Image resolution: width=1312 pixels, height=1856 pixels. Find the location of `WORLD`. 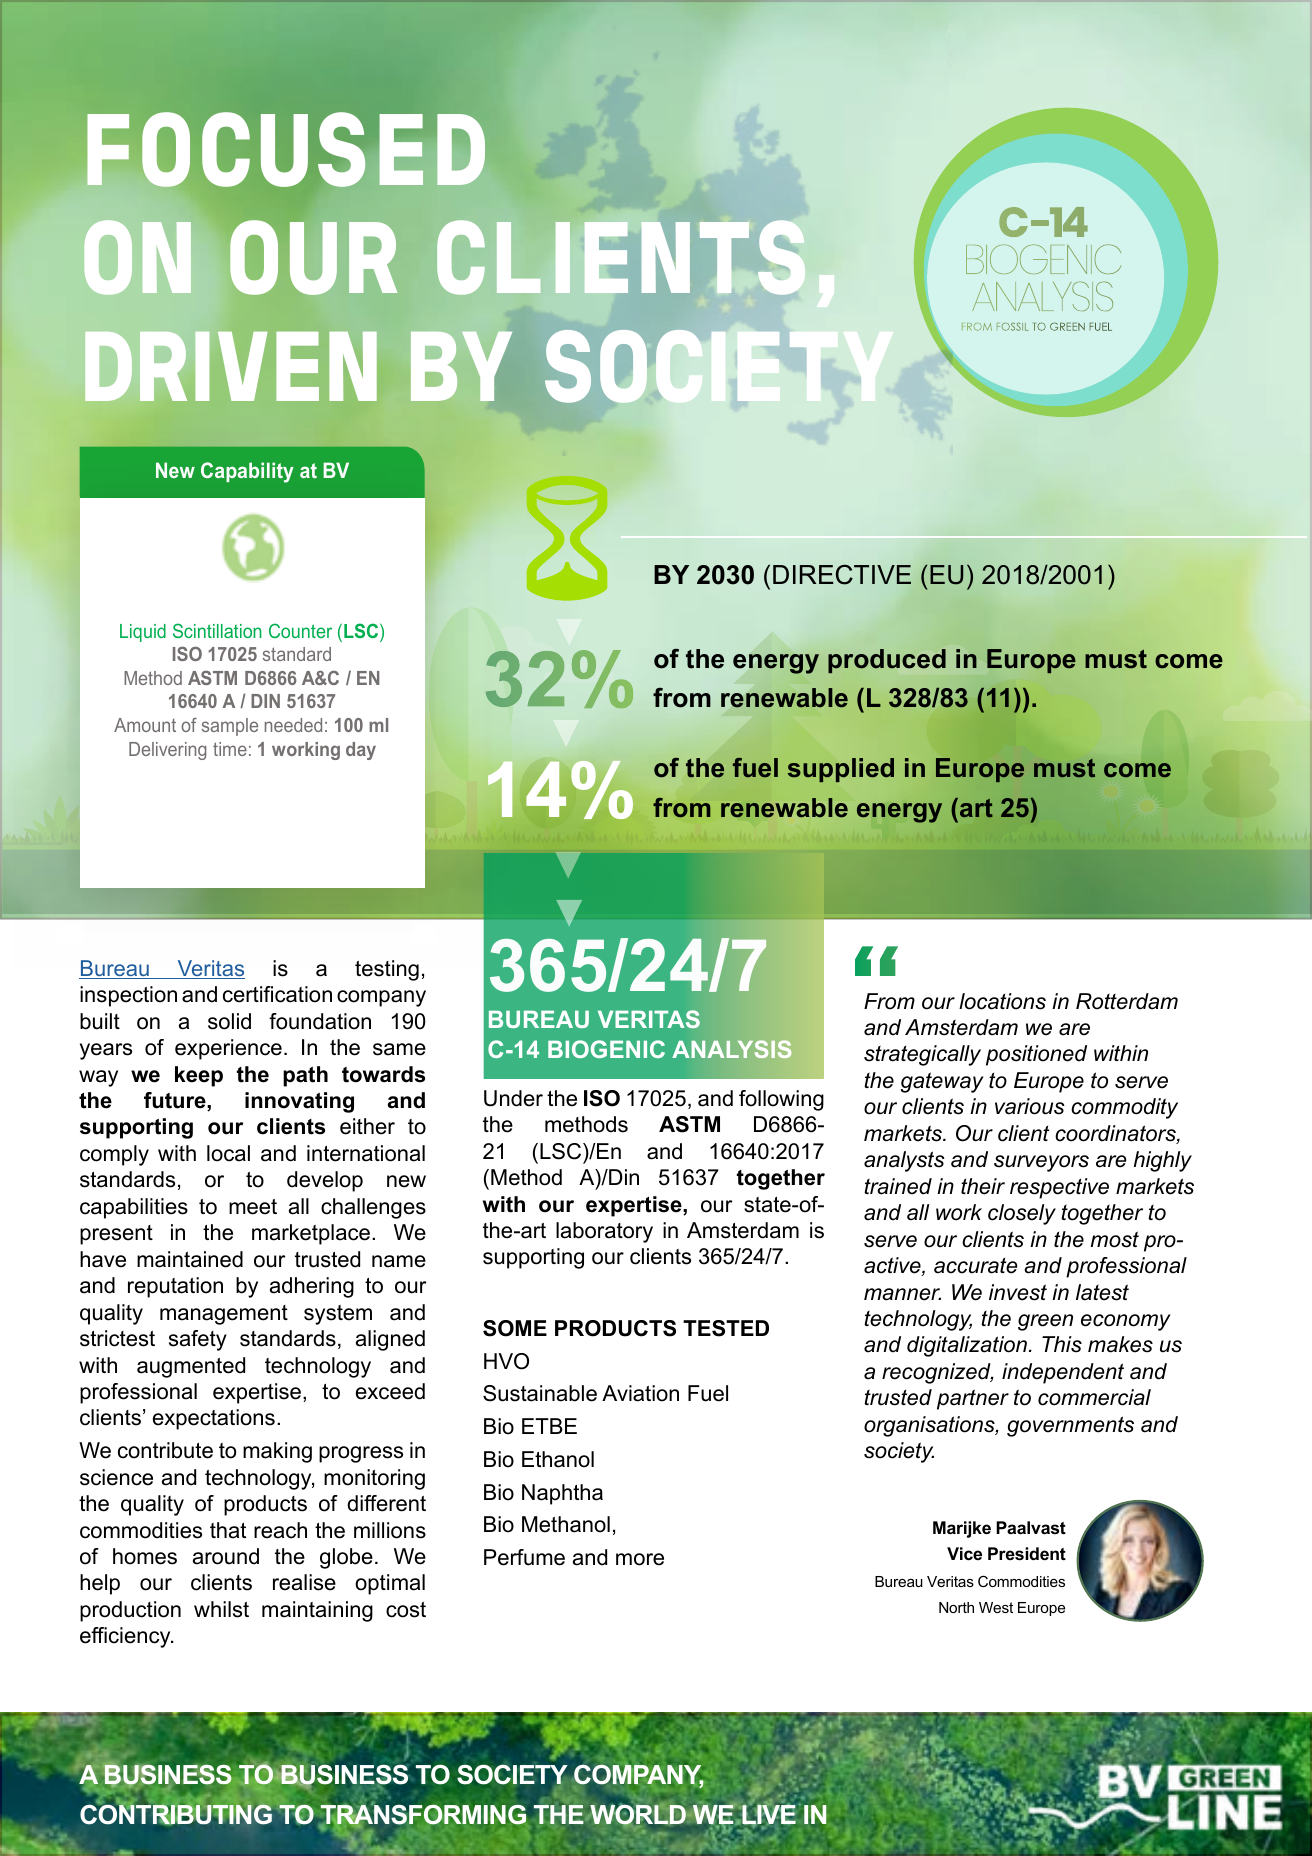

WORLD is located at coordinates (638, 1814).
